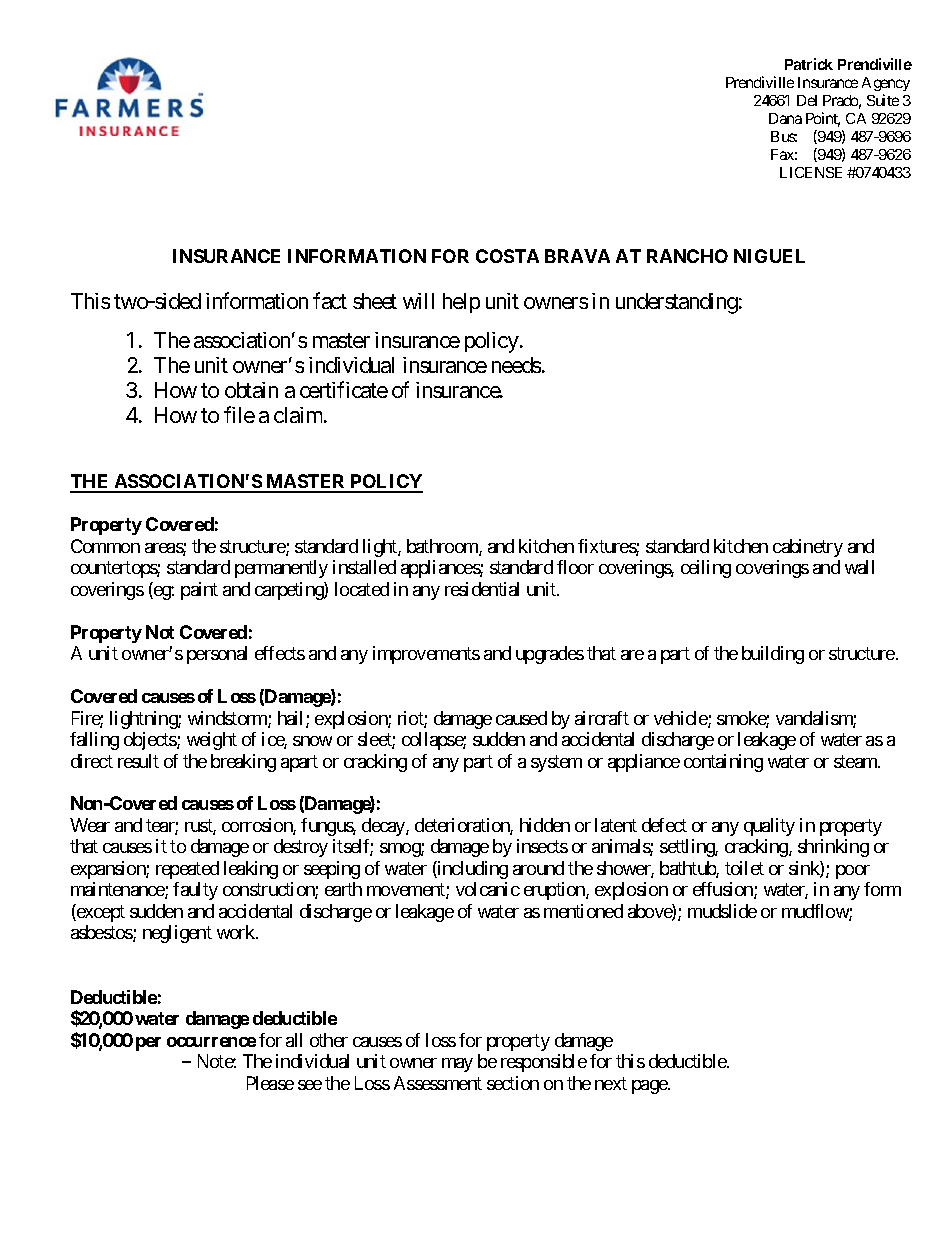 This screenshot has width=952, height=1233. Describe the element at coordinates (457, 1065) in the screenshot. I see `may` at that location.
